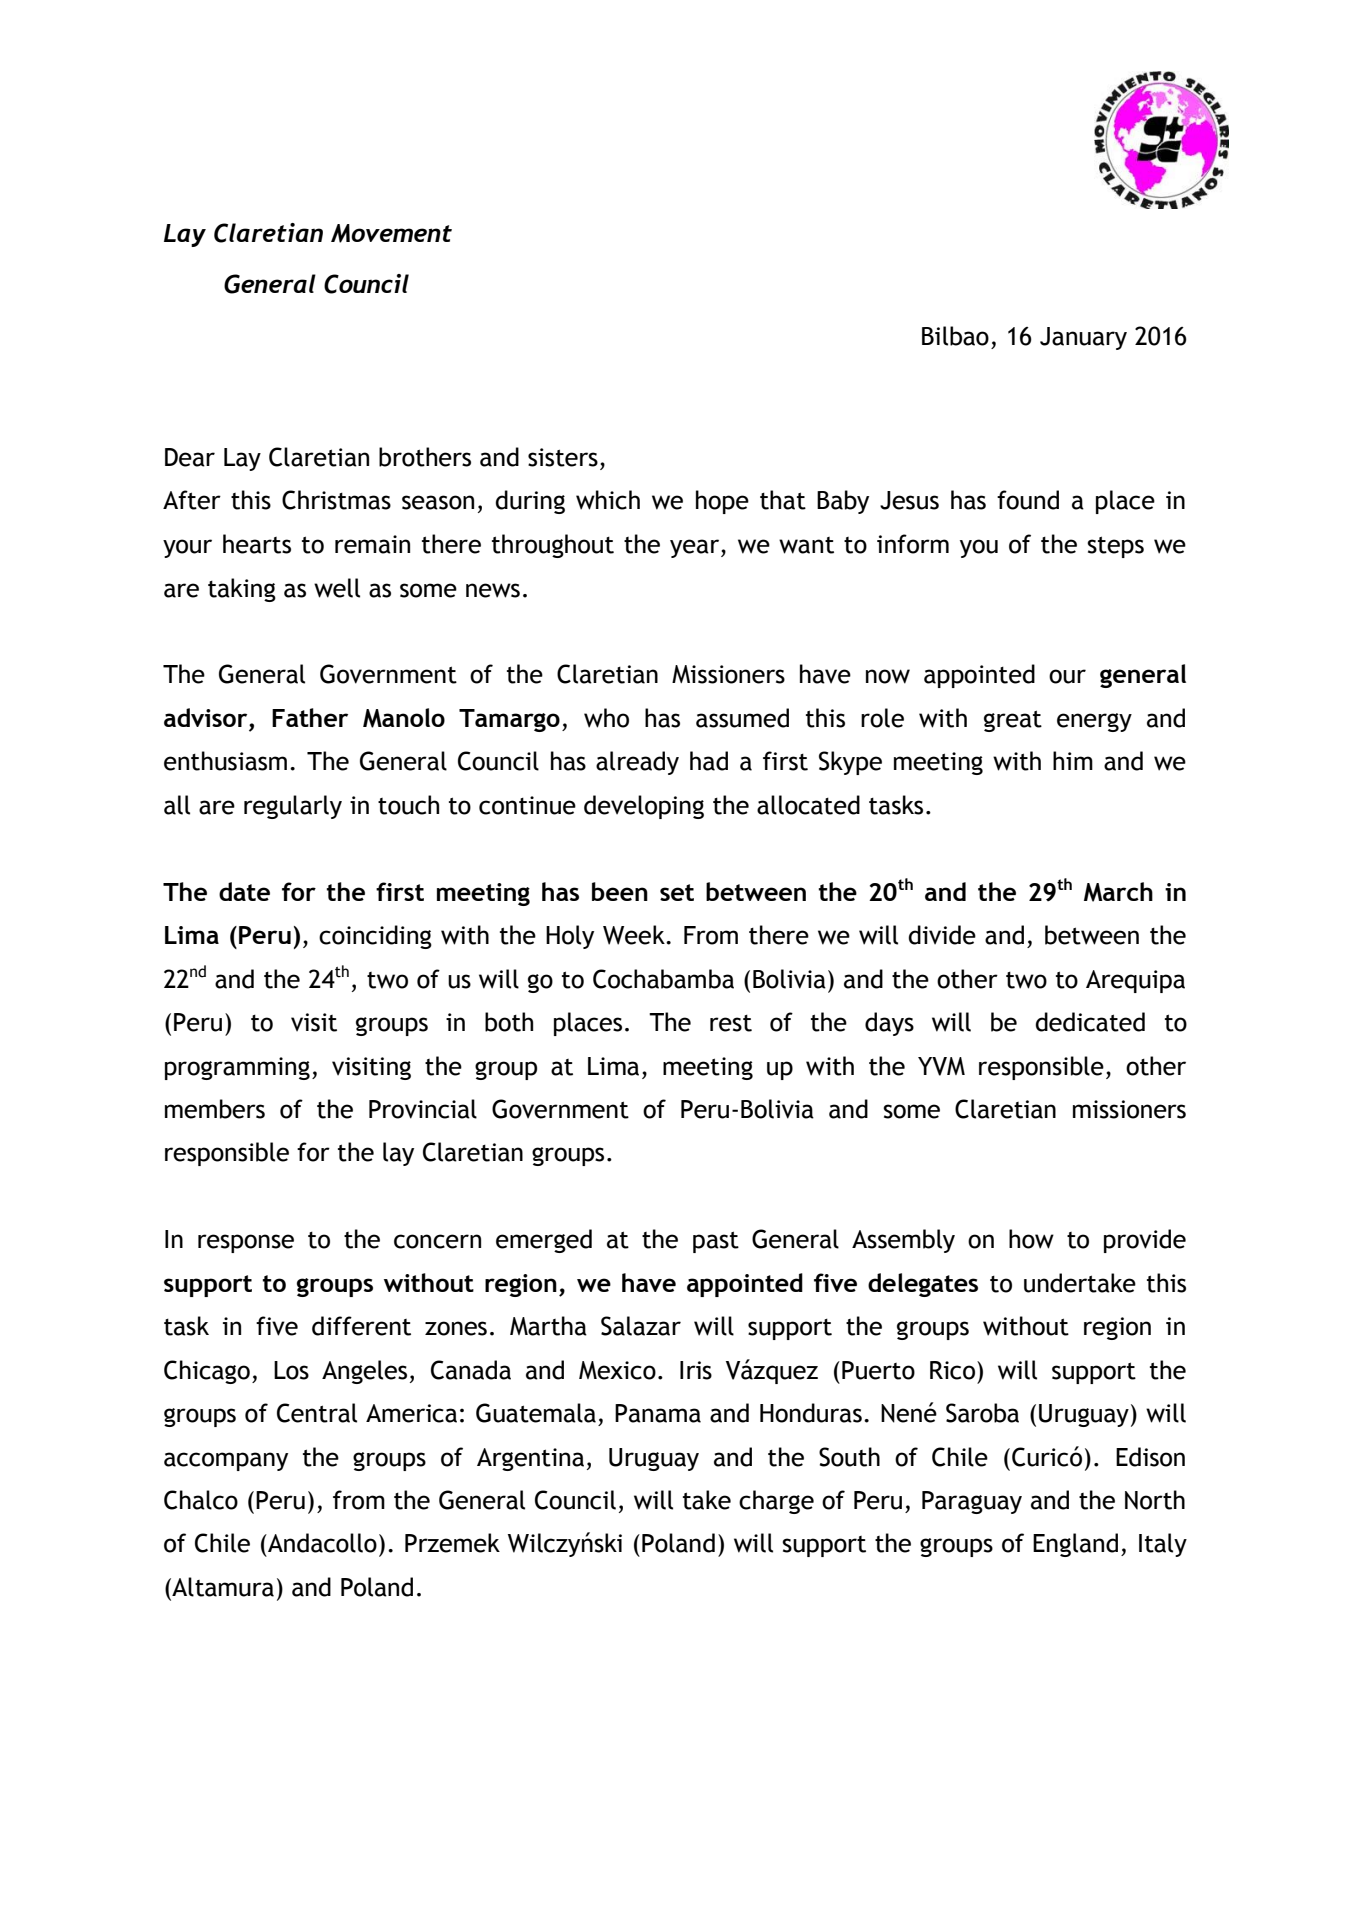  What do you see at coordinates (391, 233) in the screenshot?
I see `Movement` at bounding box center [391, 233].
